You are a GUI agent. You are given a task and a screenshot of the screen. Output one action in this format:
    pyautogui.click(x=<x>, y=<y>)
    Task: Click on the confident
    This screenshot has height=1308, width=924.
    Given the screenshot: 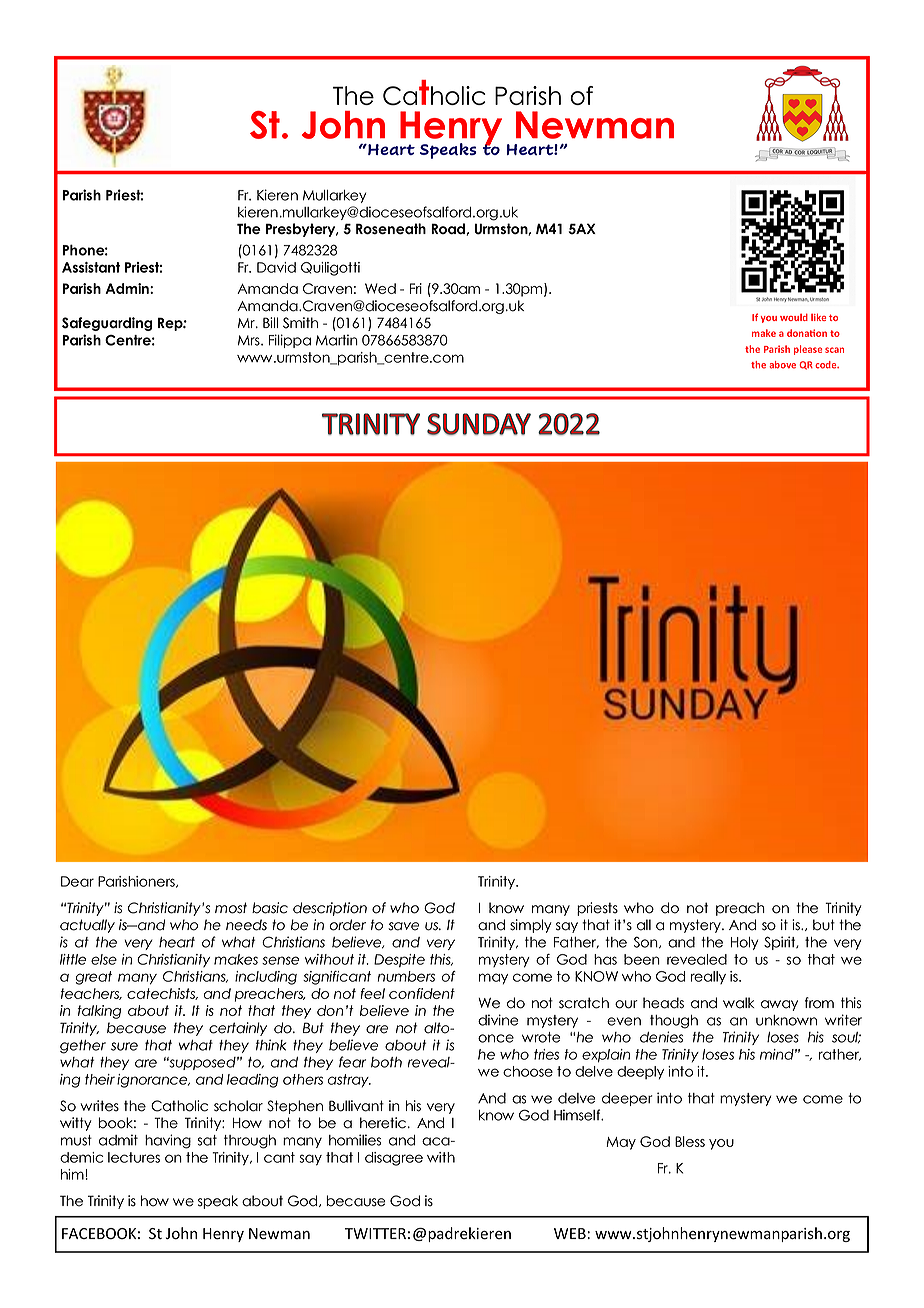 What is the action you would take?
    pyautogui.click(x=422, y=993)
